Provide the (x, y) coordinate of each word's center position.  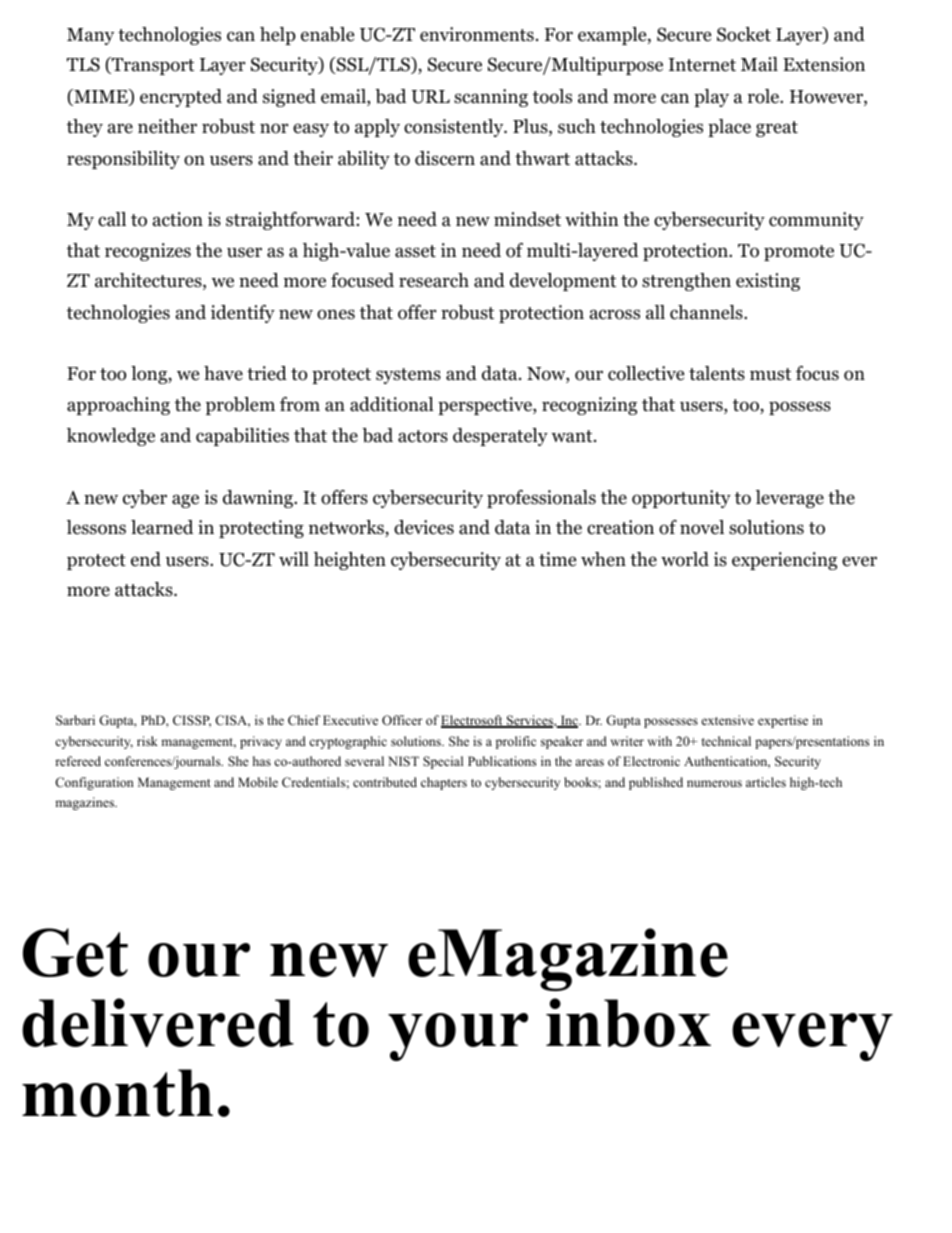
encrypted (181, 98)
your (458, 1037)
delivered (158, 1022)
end (146, 559)
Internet (702, 65)
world (685, 559)
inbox (628, 1022)
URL (430, 97)
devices (424, 527)
